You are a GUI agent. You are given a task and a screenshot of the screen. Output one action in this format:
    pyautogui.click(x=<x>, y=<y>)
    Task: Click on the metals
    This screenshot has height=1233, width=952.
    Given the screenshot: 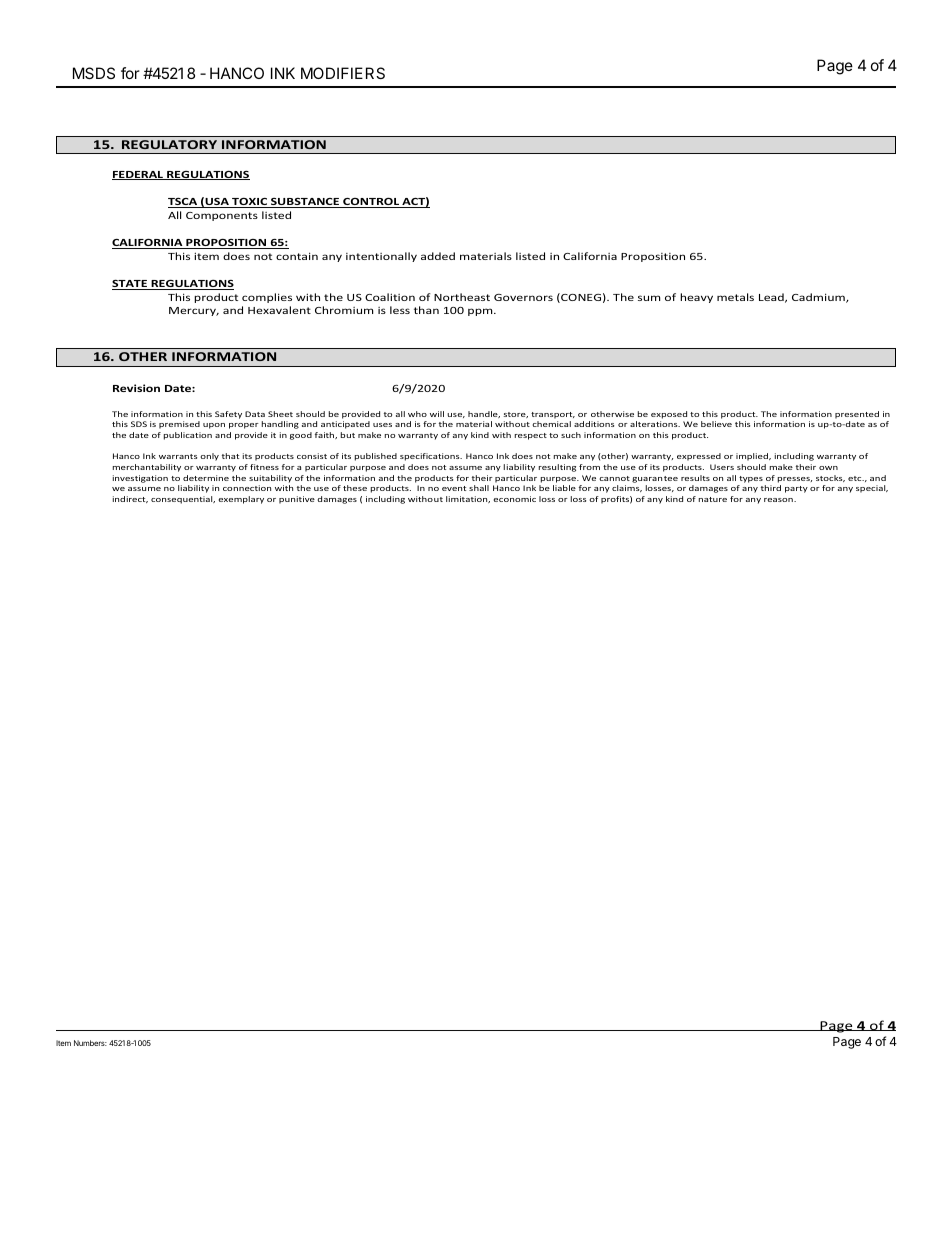 What is the action you would take?
    pyautogui.click(x=735, y=297)
